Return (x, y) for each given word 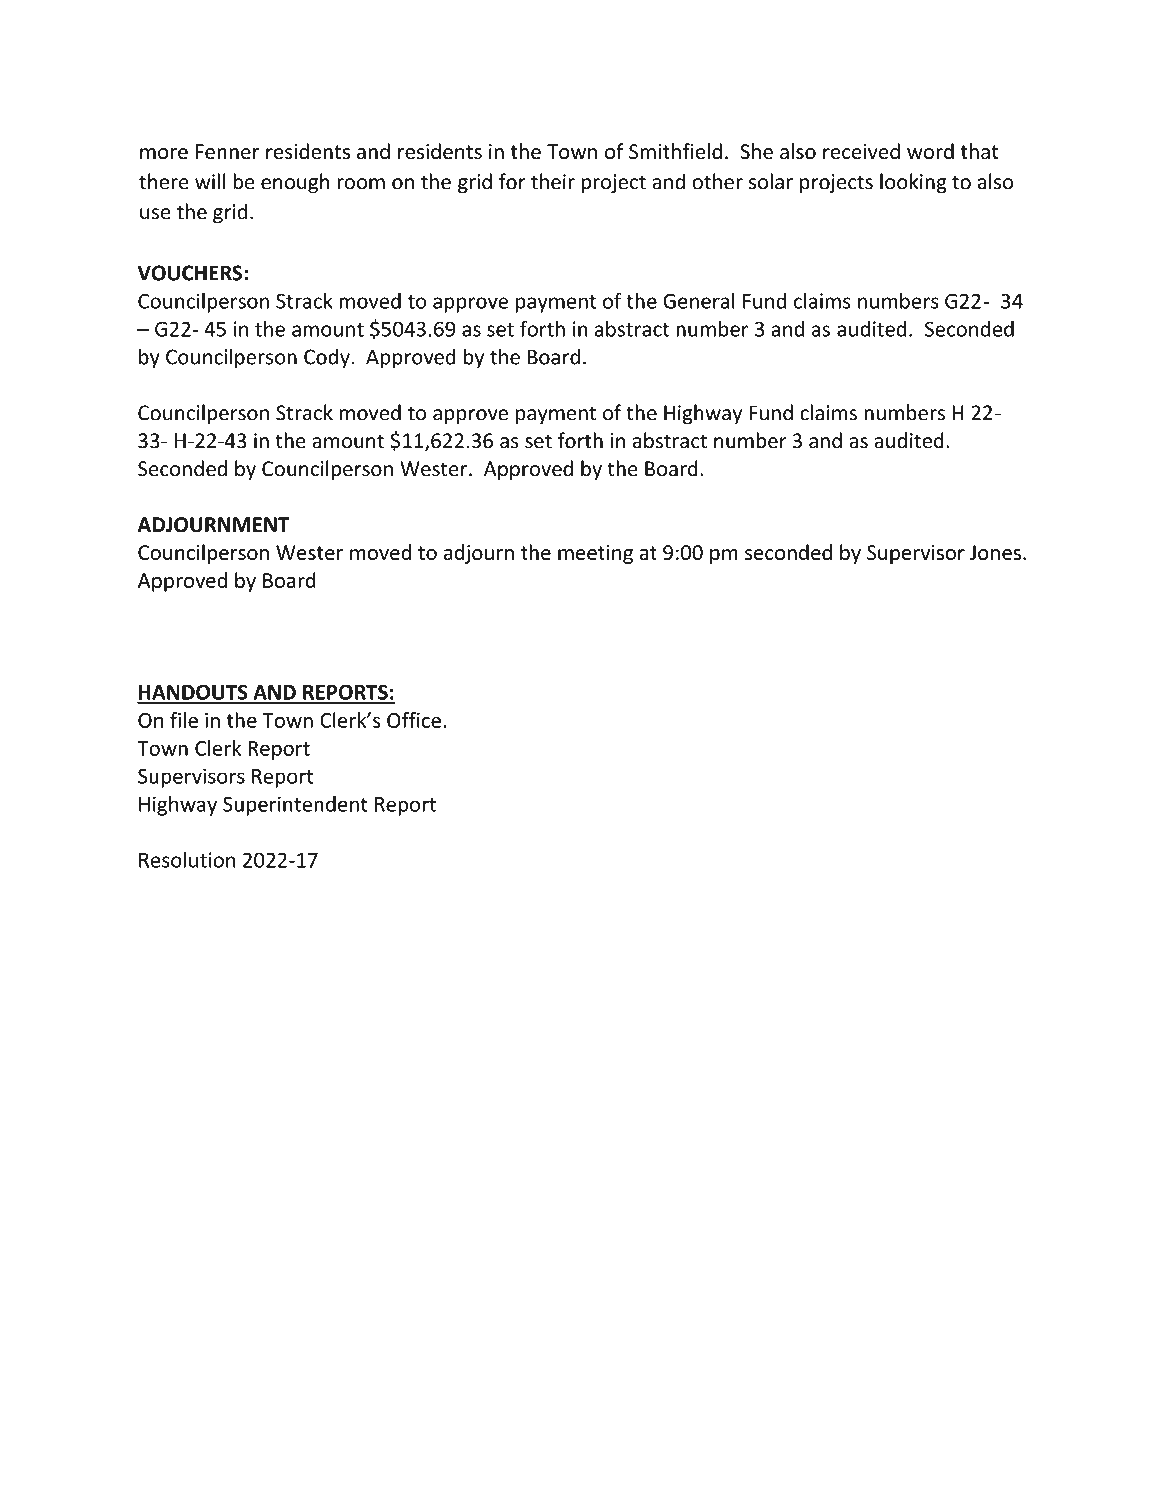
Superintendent (295, 806)
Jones (995, 552)
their (553, 181)
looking (913, 183)
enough (295, 183)
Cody (327, 358)
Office (414, 720)
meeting (595, 554)
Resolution (187, 860)
